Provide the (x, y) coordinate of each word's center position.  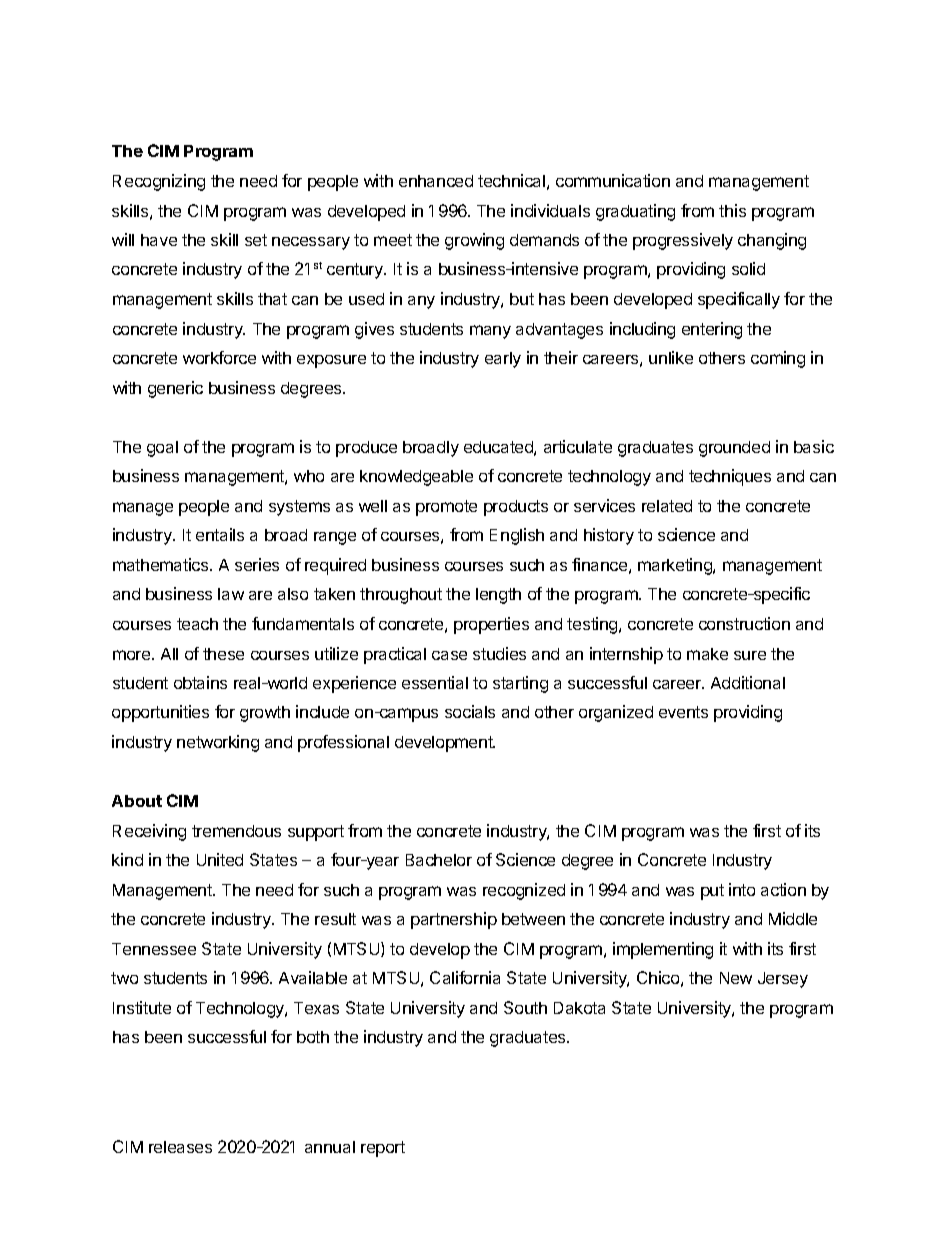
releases (180, 1147)
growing (474, 241)
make (707, 654)
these (223, 654)
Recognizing (159, 182)
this (732, 210)
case (449, 655)
